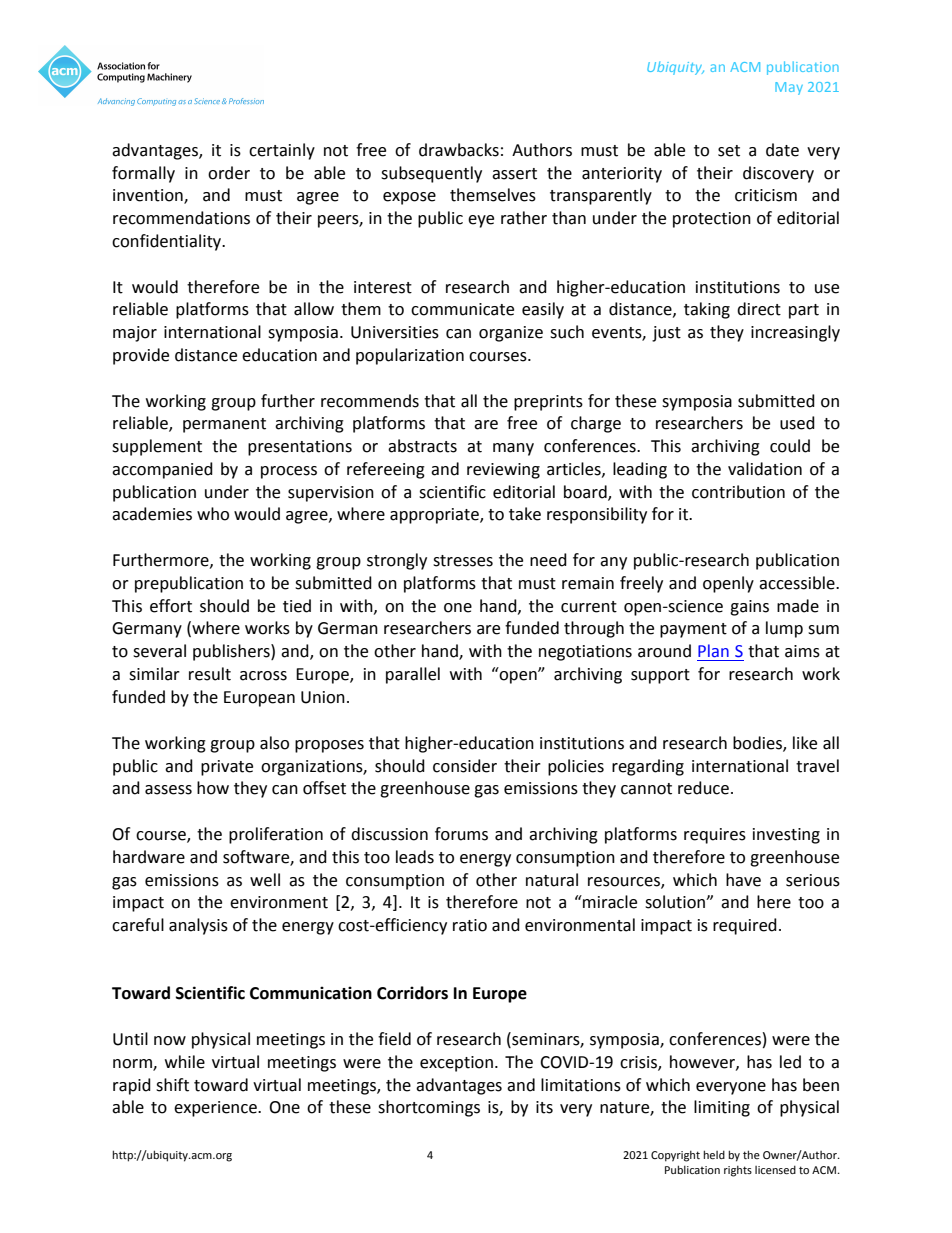 This screenshot has width=952, height=1233. What do you see at coordinates (738, 492) in the screenshot?
I see `contribution` at bounding box center [738, 492].
